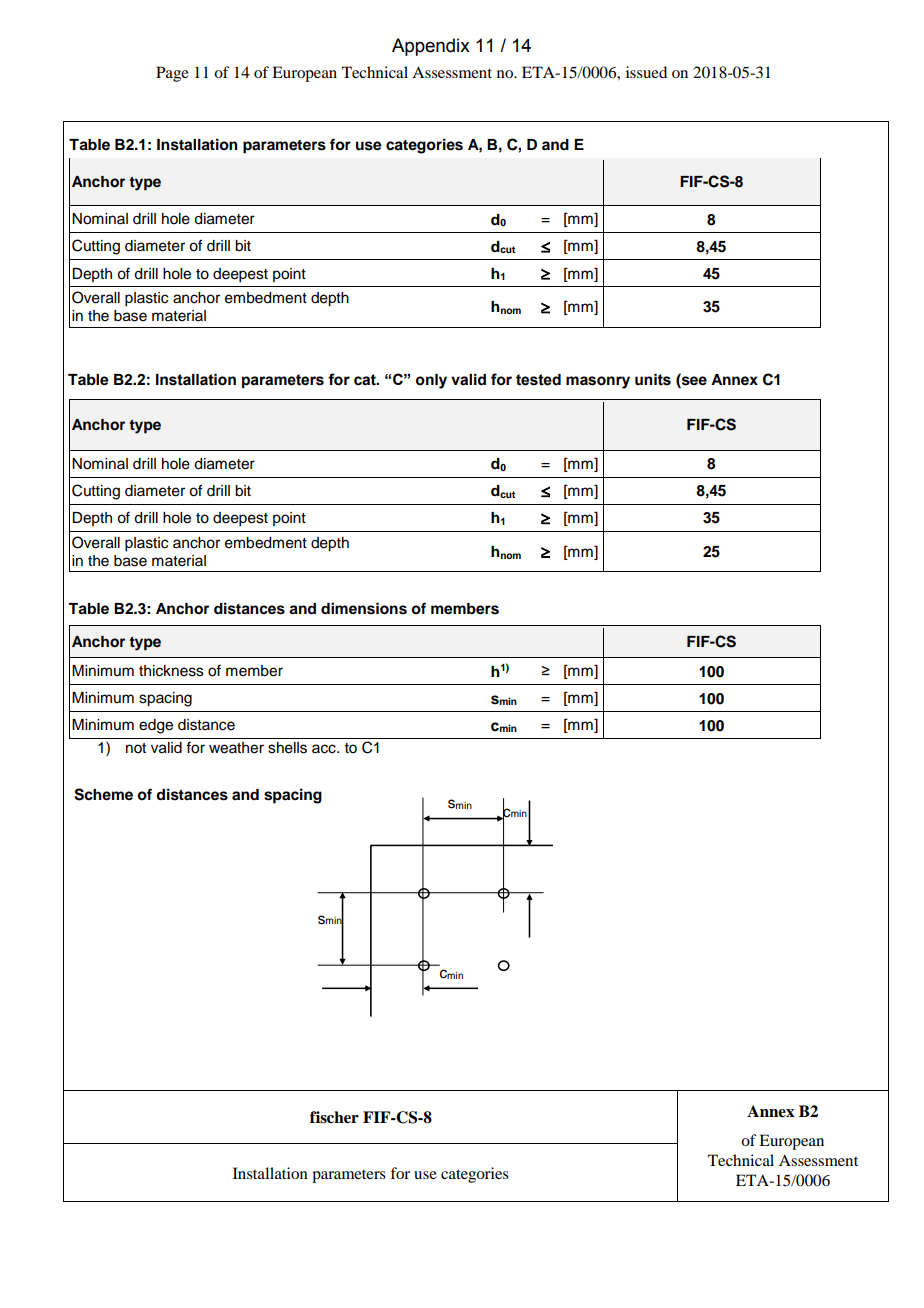 This page has height=1308, width=924. I want to click on masonry, so click(598, 382).
